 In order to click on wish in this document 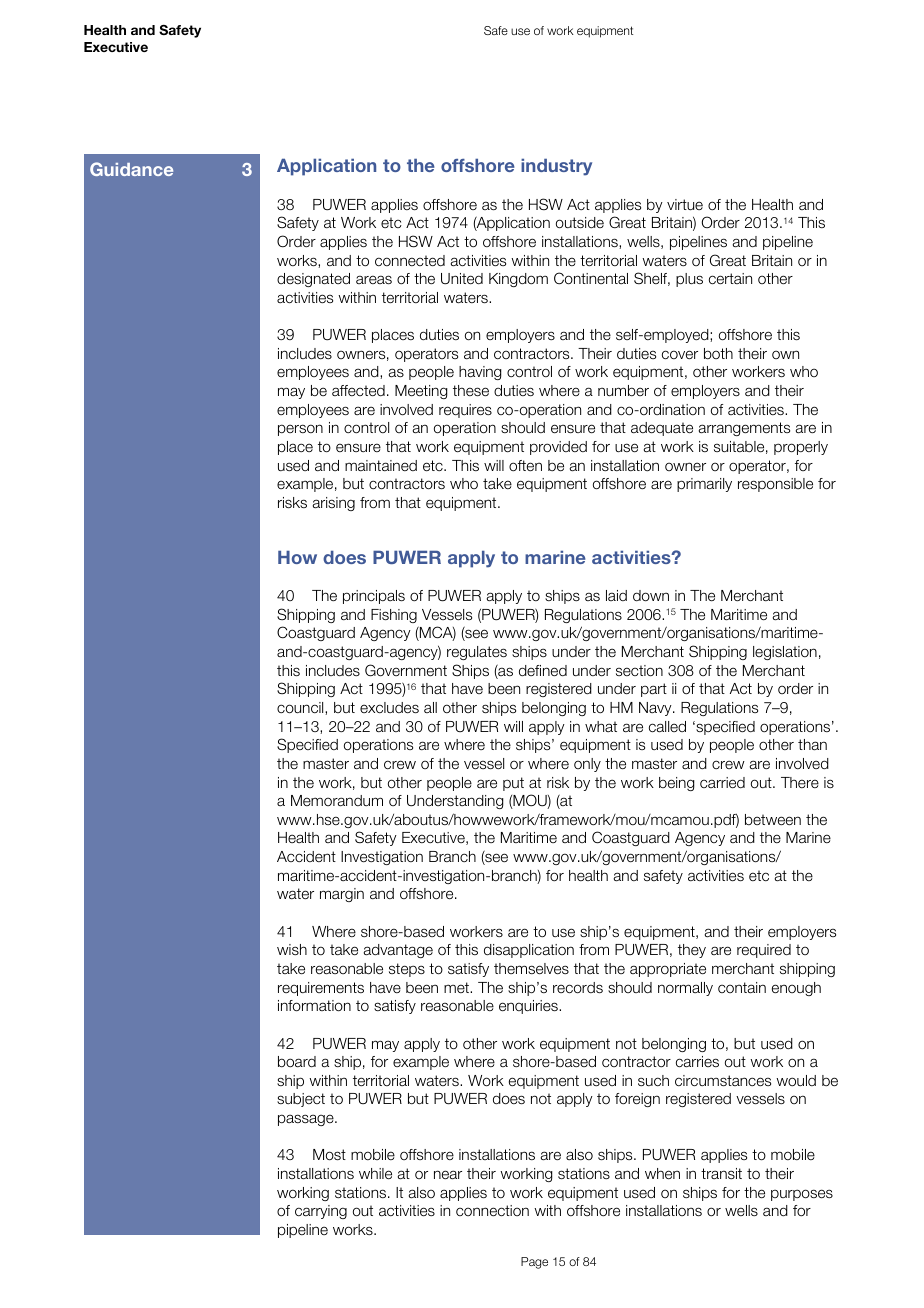, I will do `click(292, 949)`.
